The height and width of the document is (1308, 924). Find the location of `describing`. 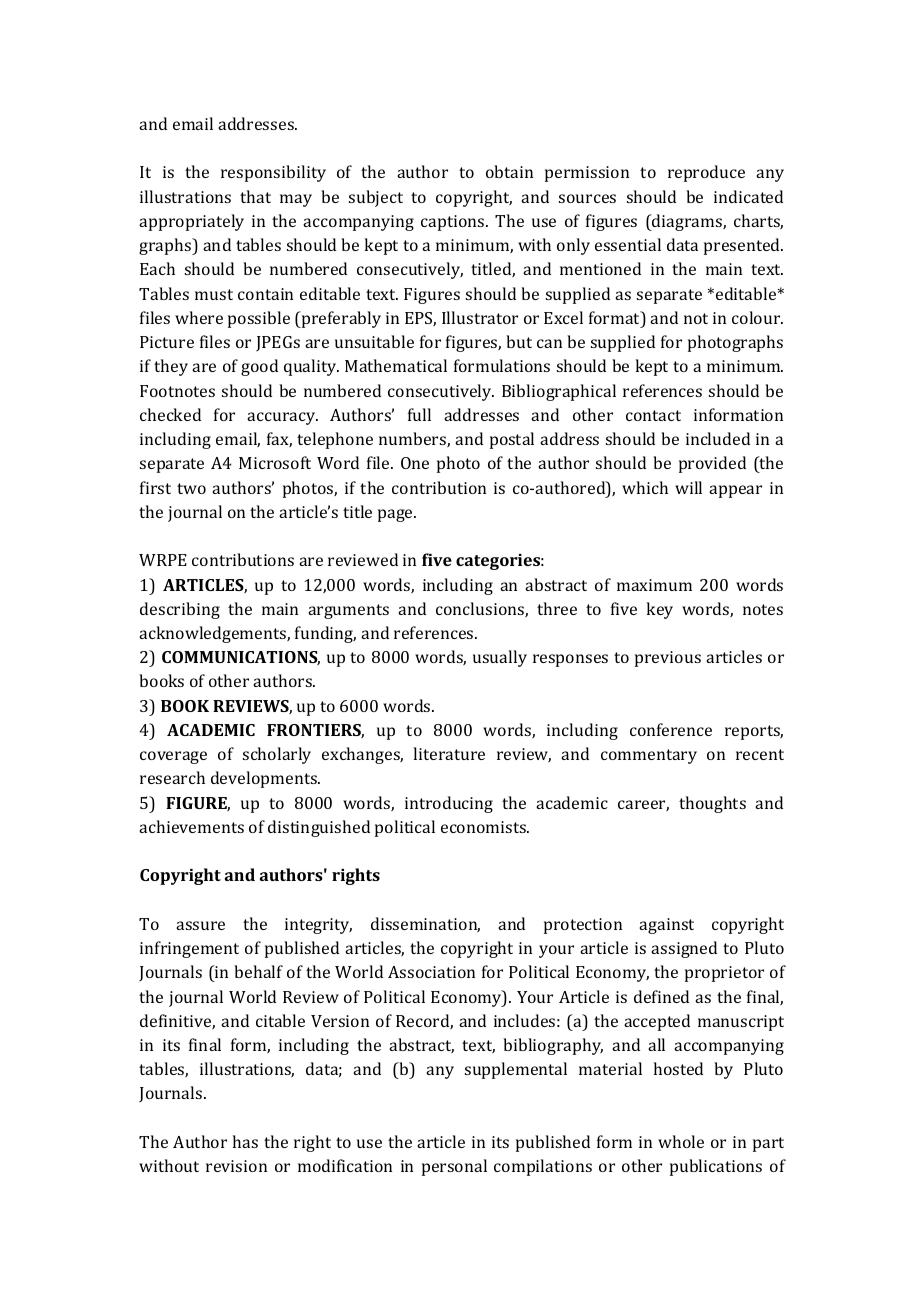

describing is located at coordinates (180, 610).
